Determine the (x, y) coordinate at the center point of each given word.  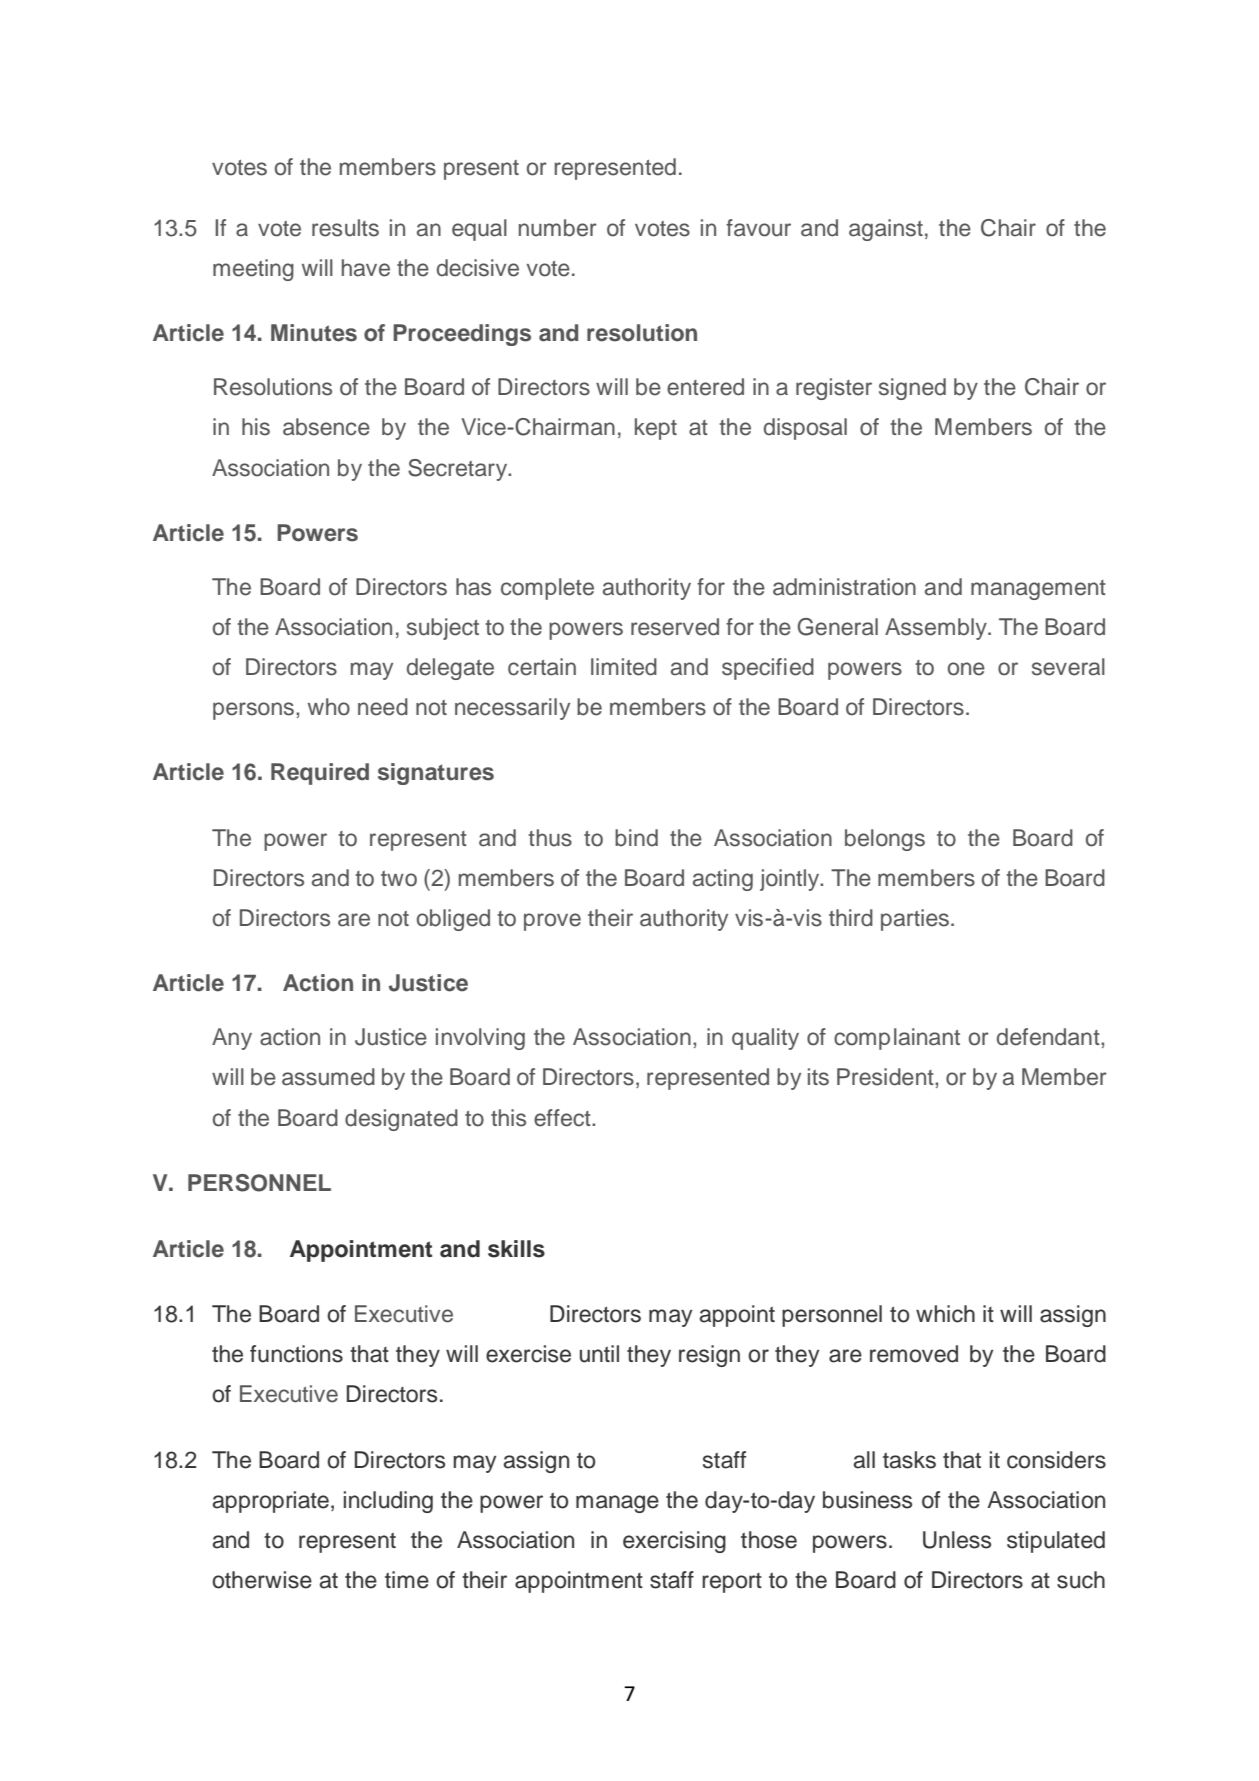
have (366, 268)
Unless (957, 1540)
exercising (674, 1542)
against (886, 230)
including (388, 1502)
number (558, 228)
